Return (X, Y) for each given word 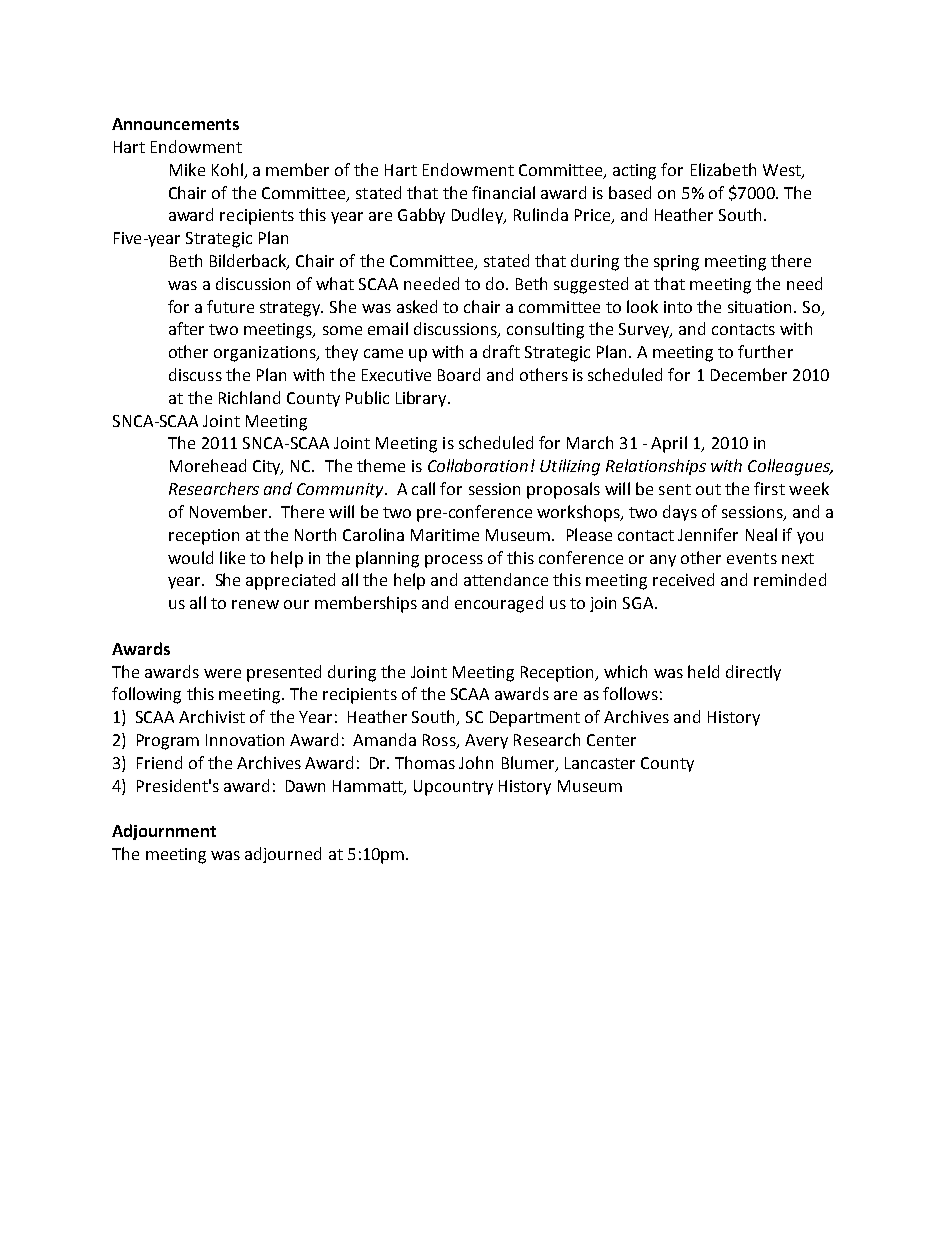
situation (761, 307)
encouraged (499, 604)
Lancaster (600, 763)
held (703, 671)
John (476, 762)
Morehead (208, 465)
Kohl (227, 169)
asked (417, 306)
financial (503, 192)
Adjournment (164, 832)
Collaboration (478, 465)
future (230, 306)
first (769, 488)
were (222, 673)
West (783, 171)
